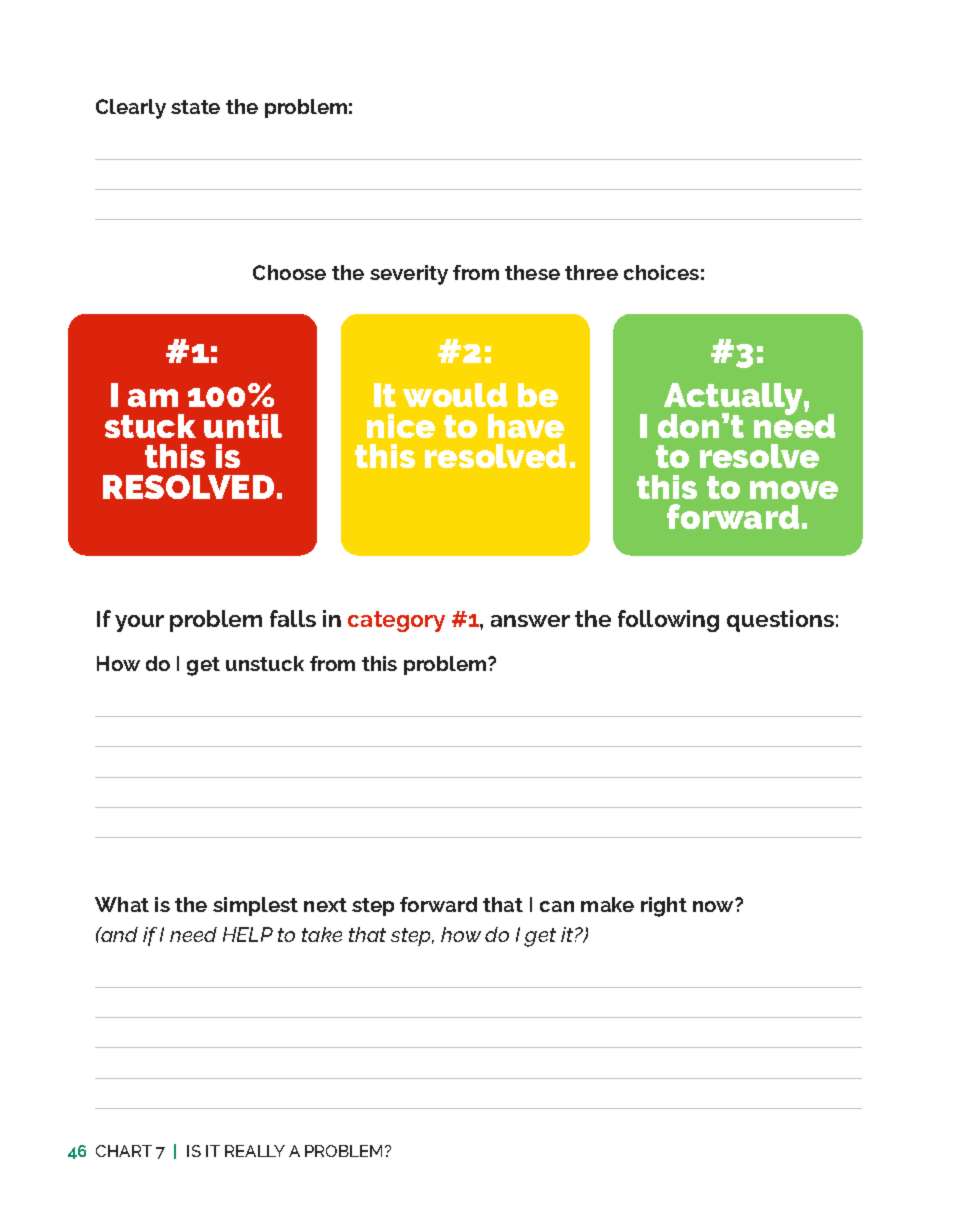 The image size is (958, 1232). Describe the element at coordinates (715, 905) in the screenshot. I see `now` at that location.
